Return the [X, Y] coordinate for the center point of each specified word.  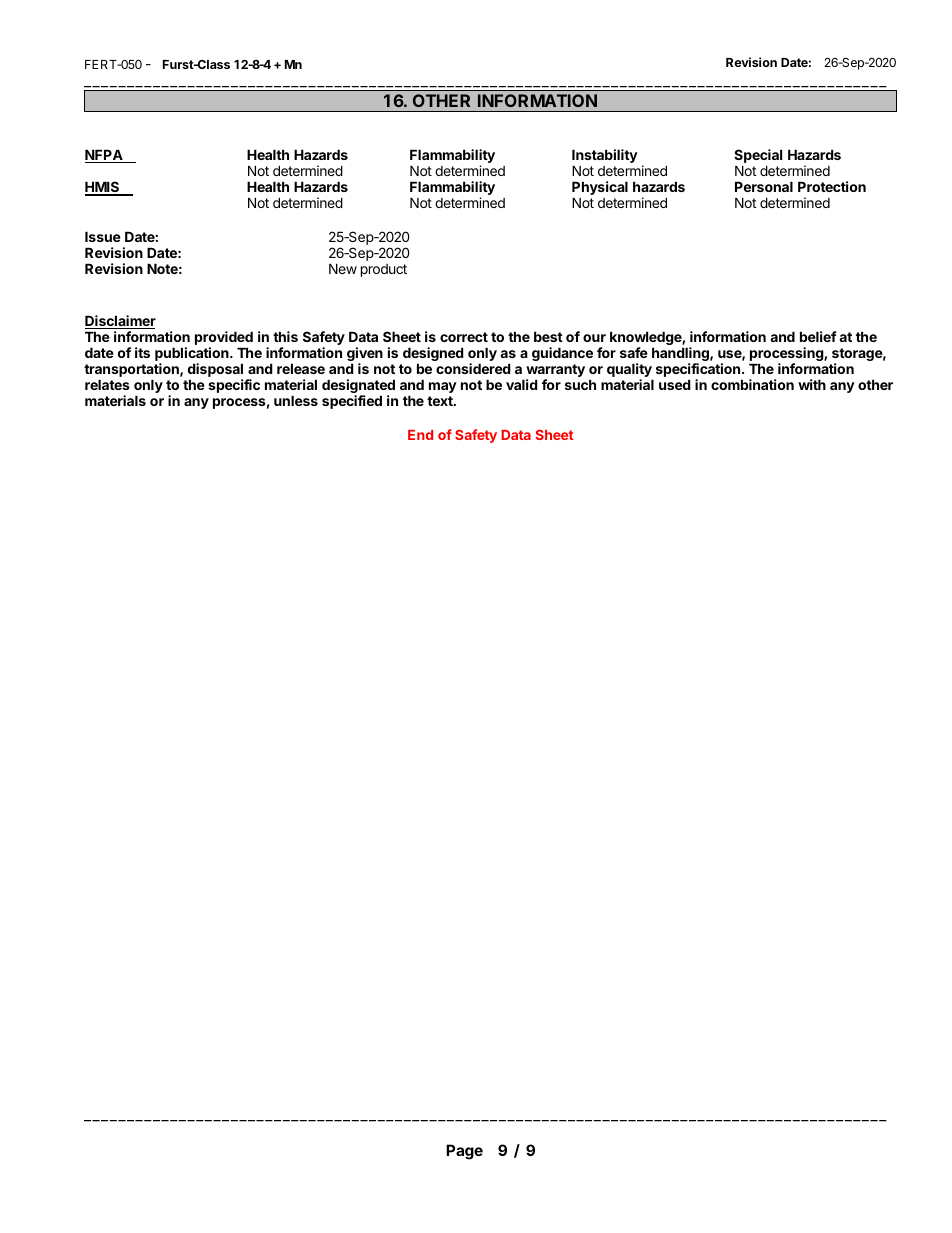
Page [464, 1152]
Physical [600, 189]
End [420, 435]
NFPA [105, 156]
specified [352, 402]
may [443, 387]
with [812, 384]
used [675, 384]
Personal [764, 186]
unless [296, 400]
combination [752, 384]
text [441, 401]
